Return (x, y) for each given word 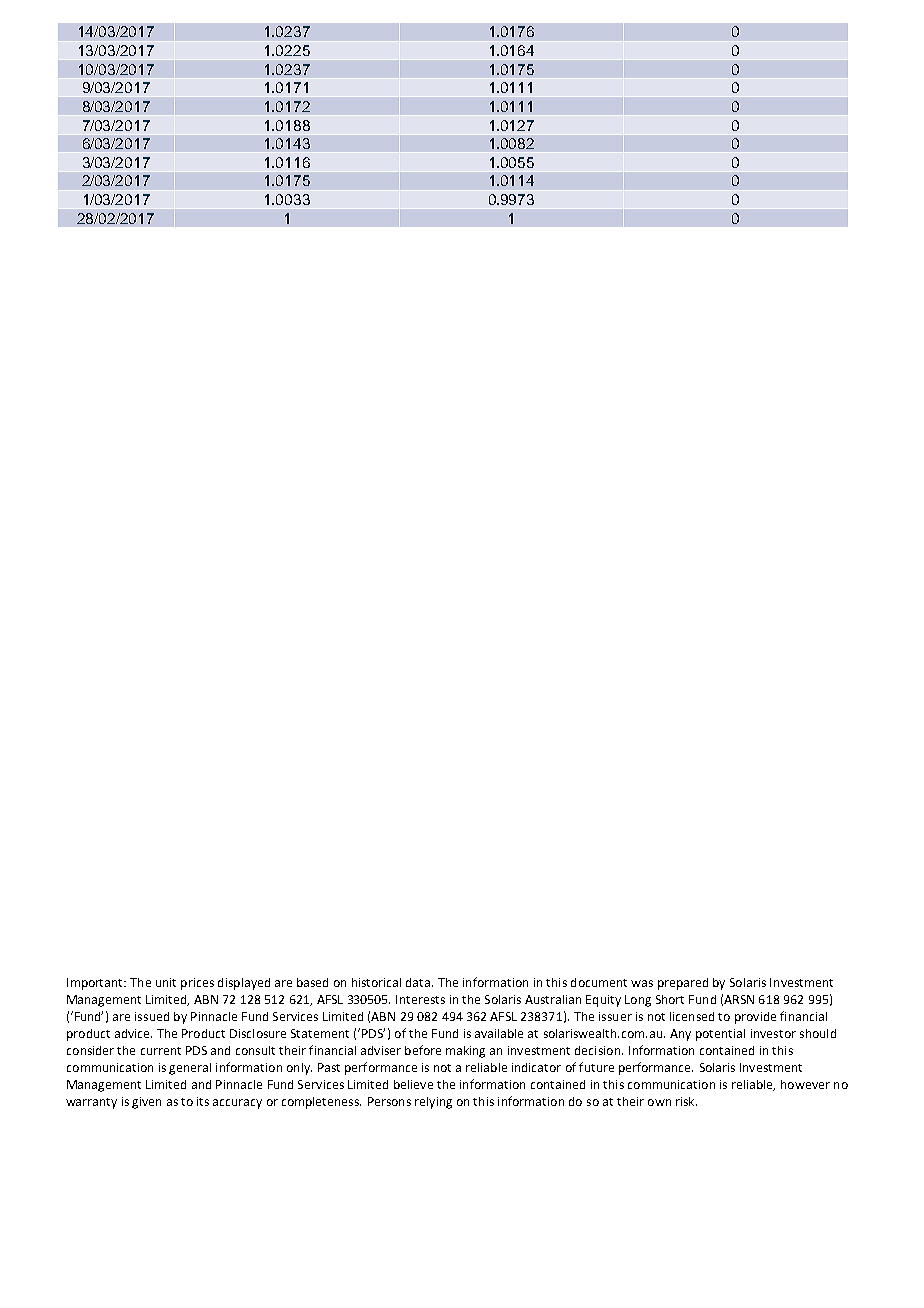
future (596, 1067)
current (161, 1051)
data (419, 982)
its (203, 1101)
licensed (692, 1016)
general (190, 1069)
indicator (536, 1067)
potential (720, 1035)
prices (197, 984)
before (423, 1050)
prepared (683, 984)
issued (152, 1016)
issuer (615, 1016)
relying (433, 1103)
